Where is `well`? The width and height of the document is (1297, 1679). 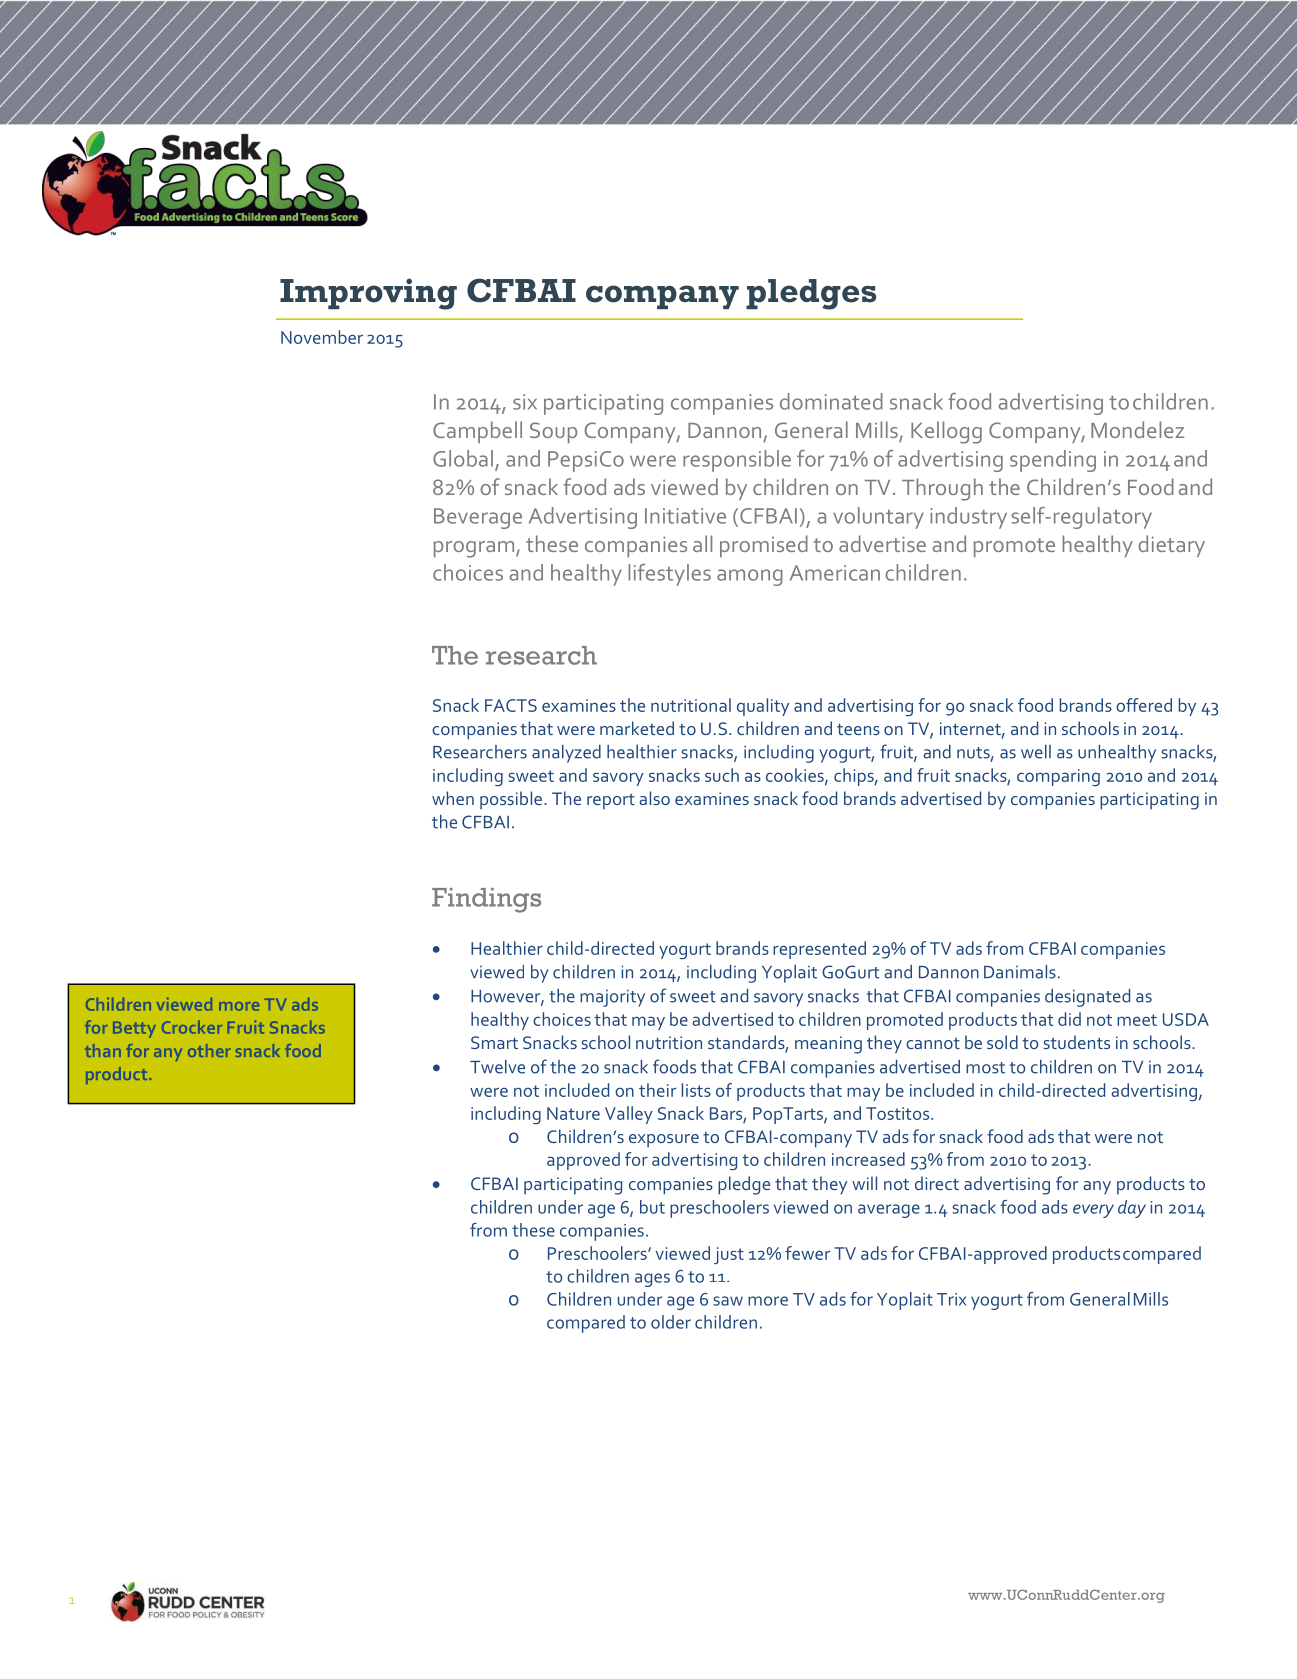
well is located at coordinates (1036, 752).
